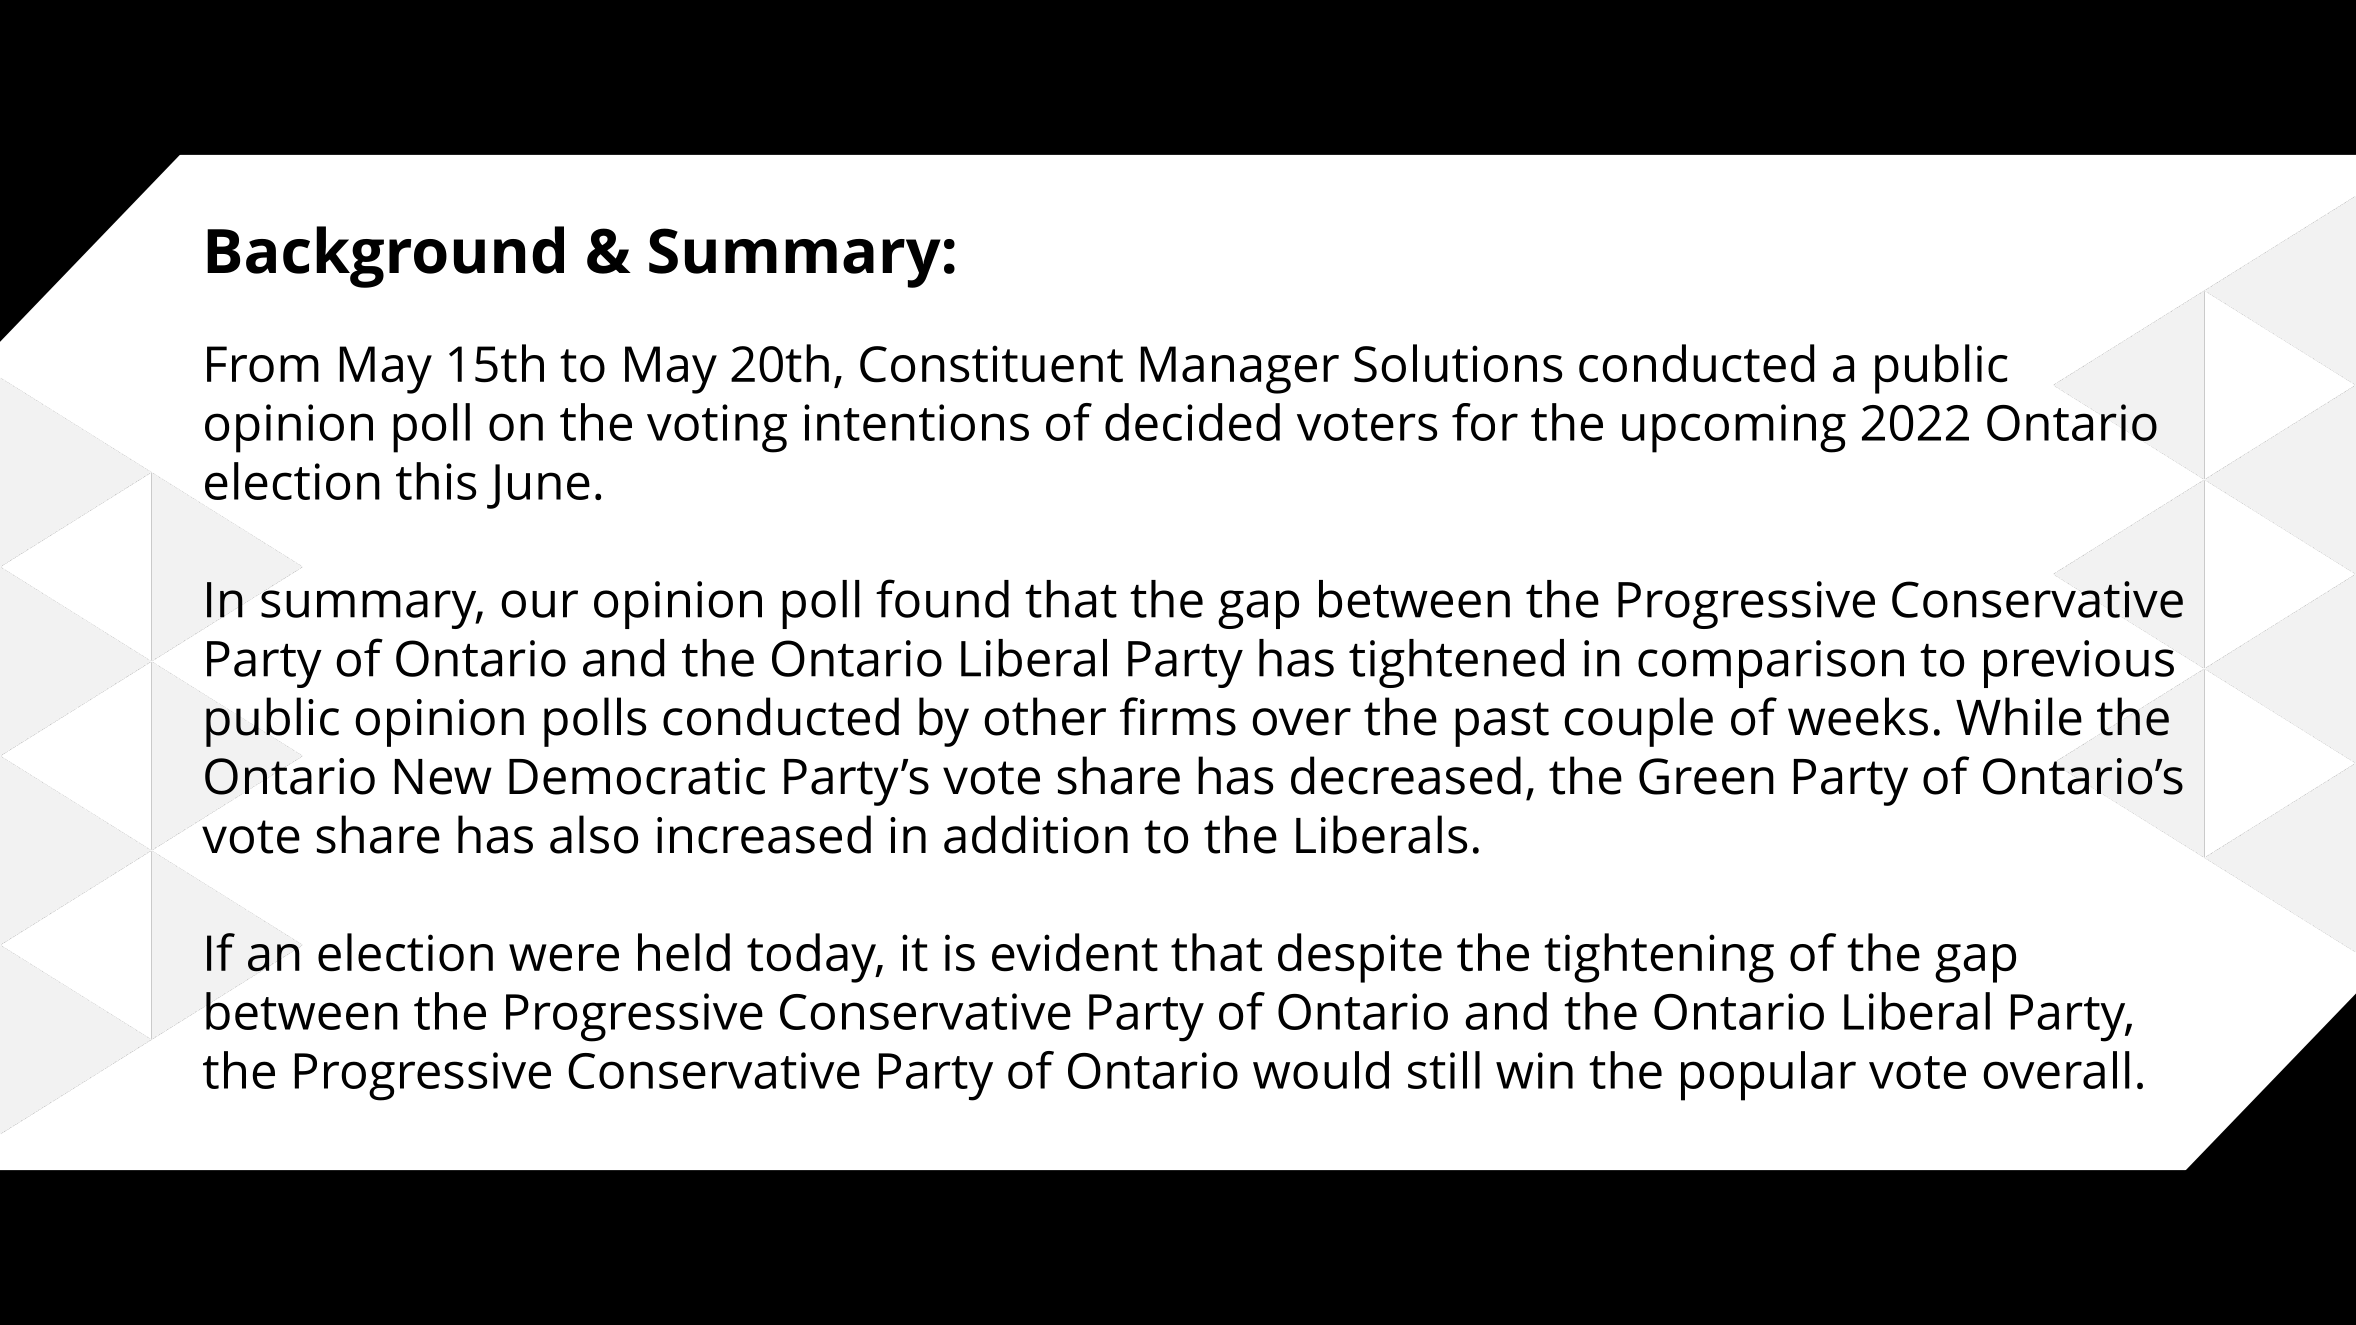 Image resolution: width=2356 pixels, height=1325 pixels. I want to click on Manager, so click(1240, 370).
